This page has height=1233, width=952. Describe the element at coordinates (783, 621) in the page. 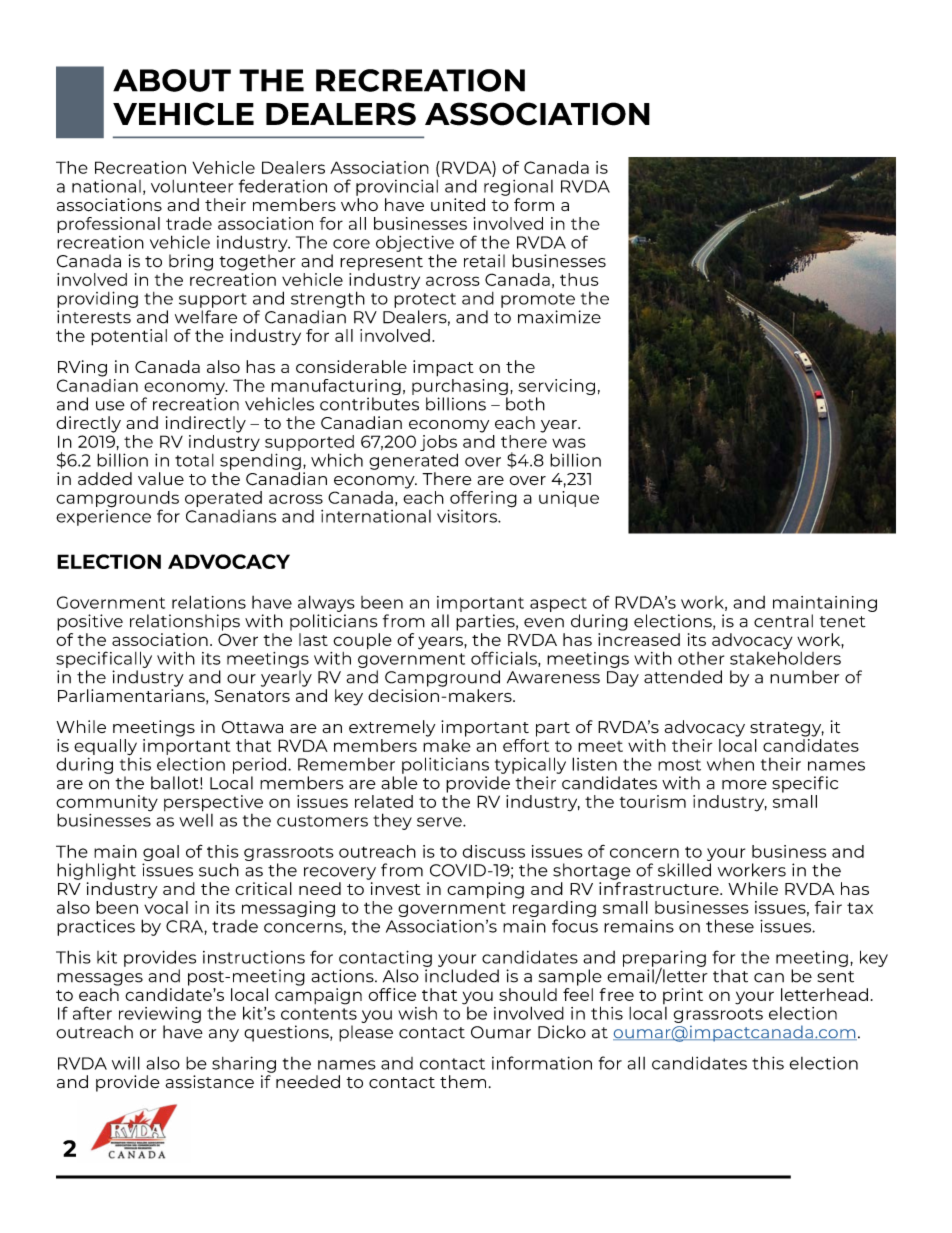

I see `central` at that location.
